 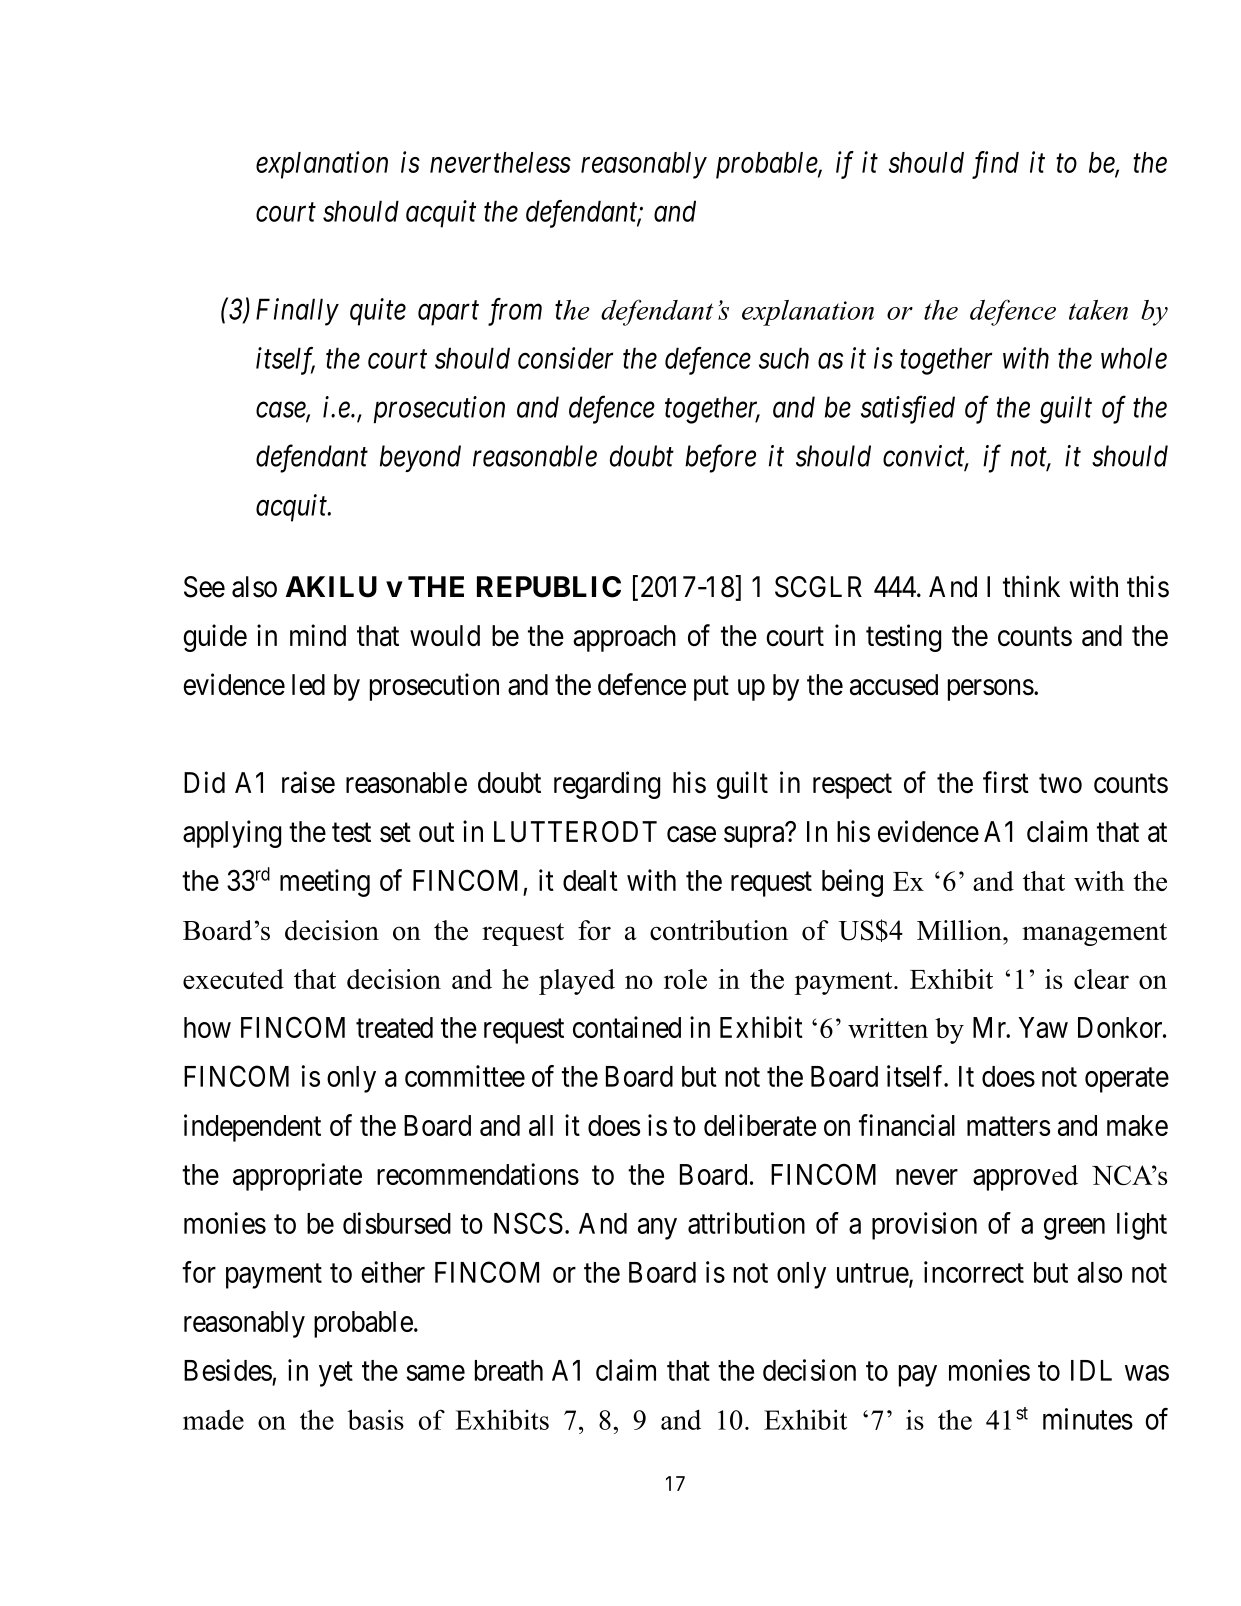 I want to click on first, so click(x=1006, y=782).
